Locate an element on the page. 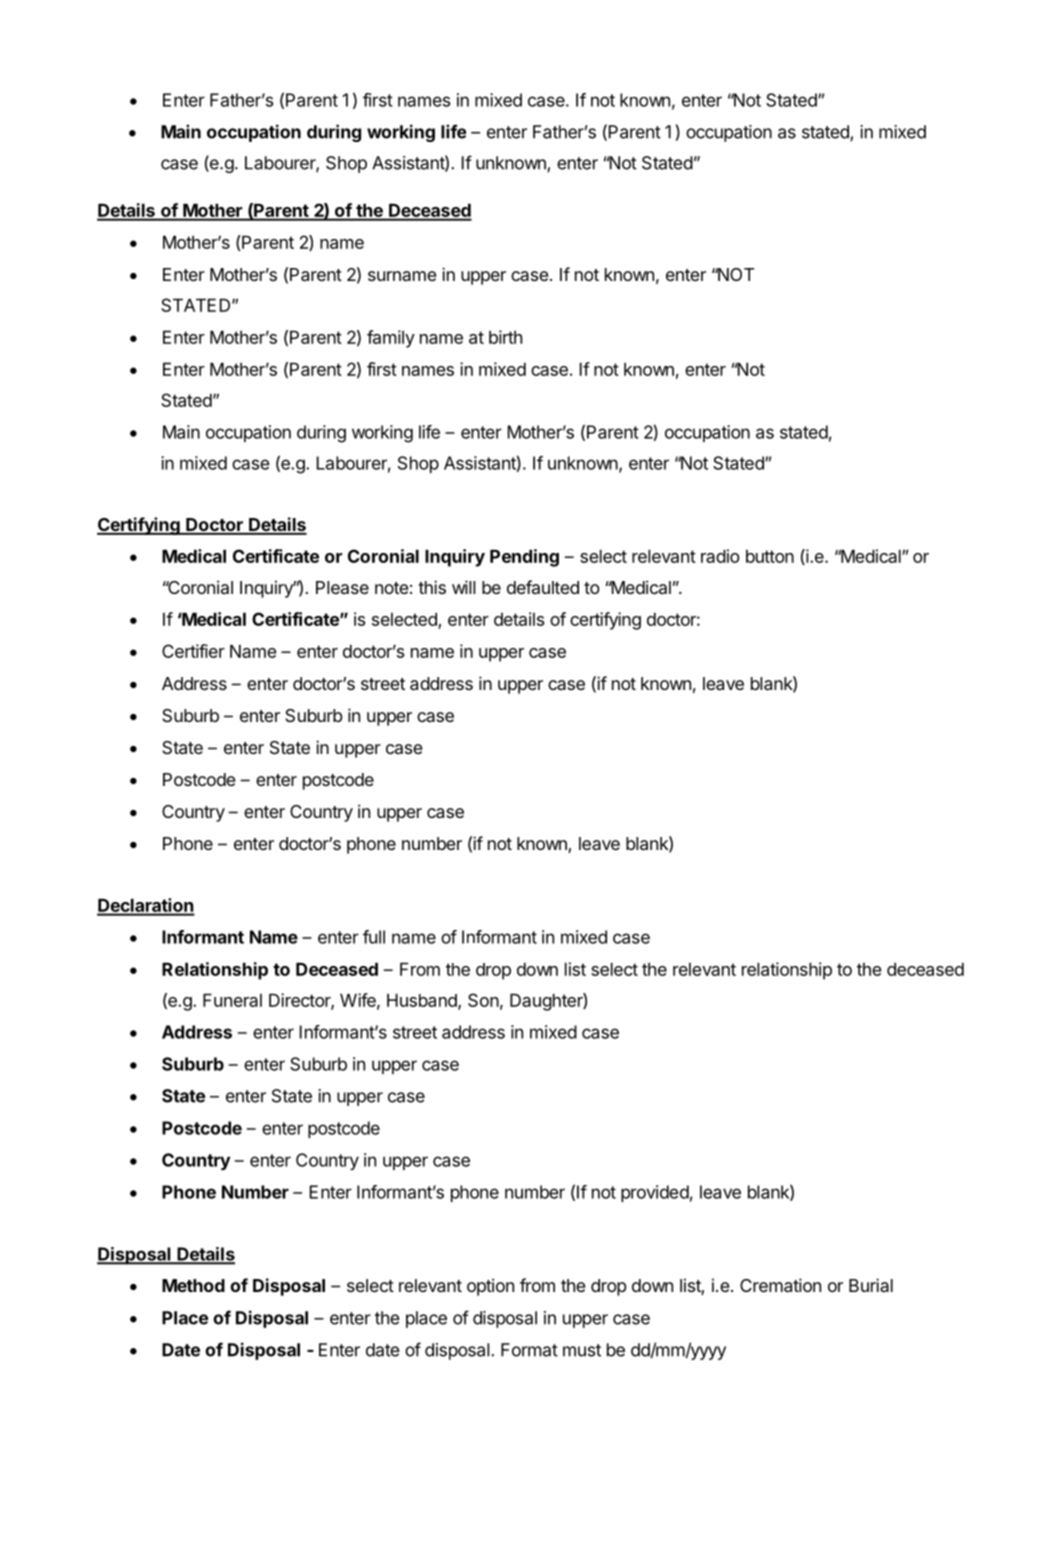 This document has height=1549, width=1064. birth is located at coordinates (505, 337).
